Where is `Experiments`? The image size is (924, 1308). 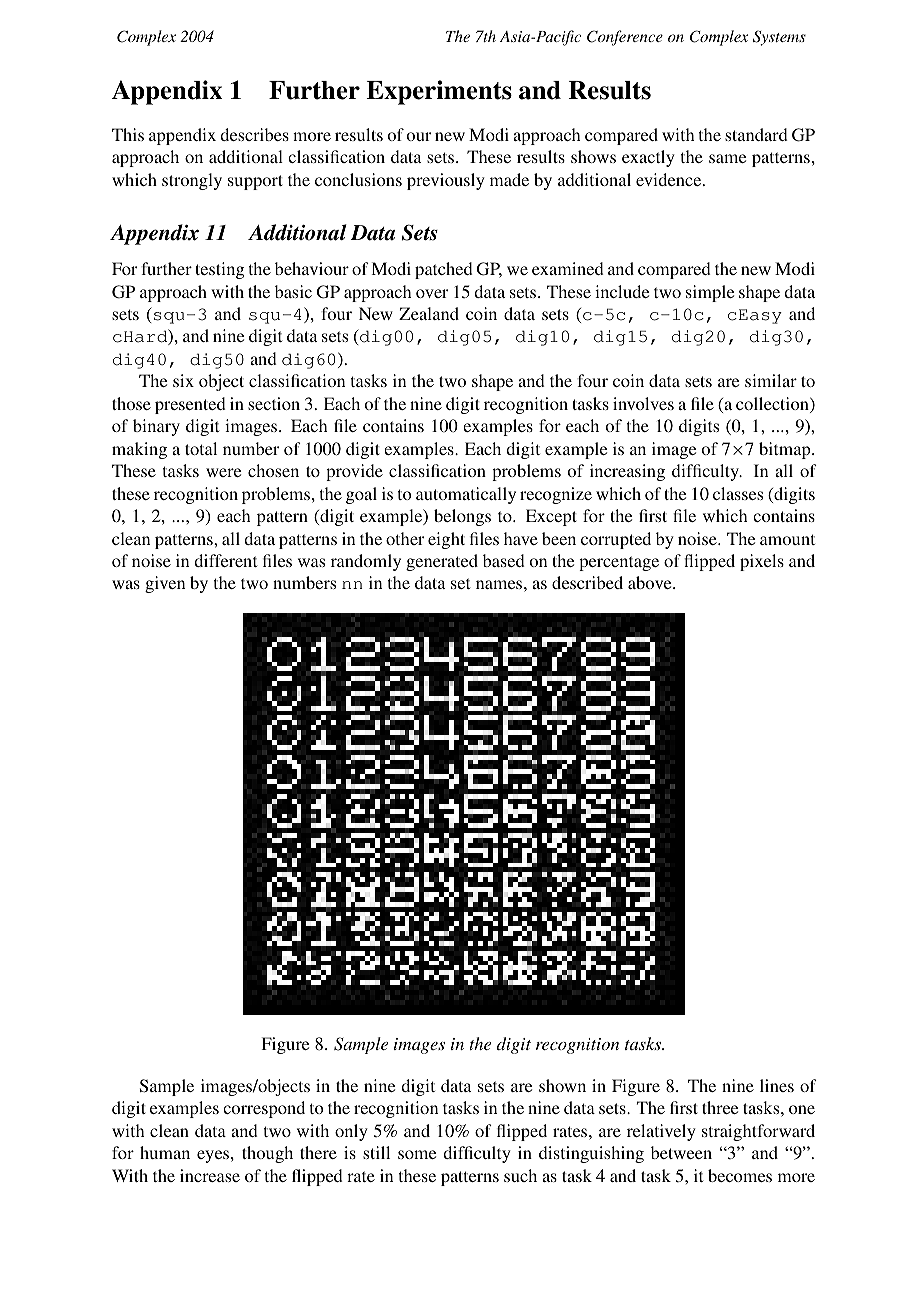
Experiments is located at coordinates (439, 92).
